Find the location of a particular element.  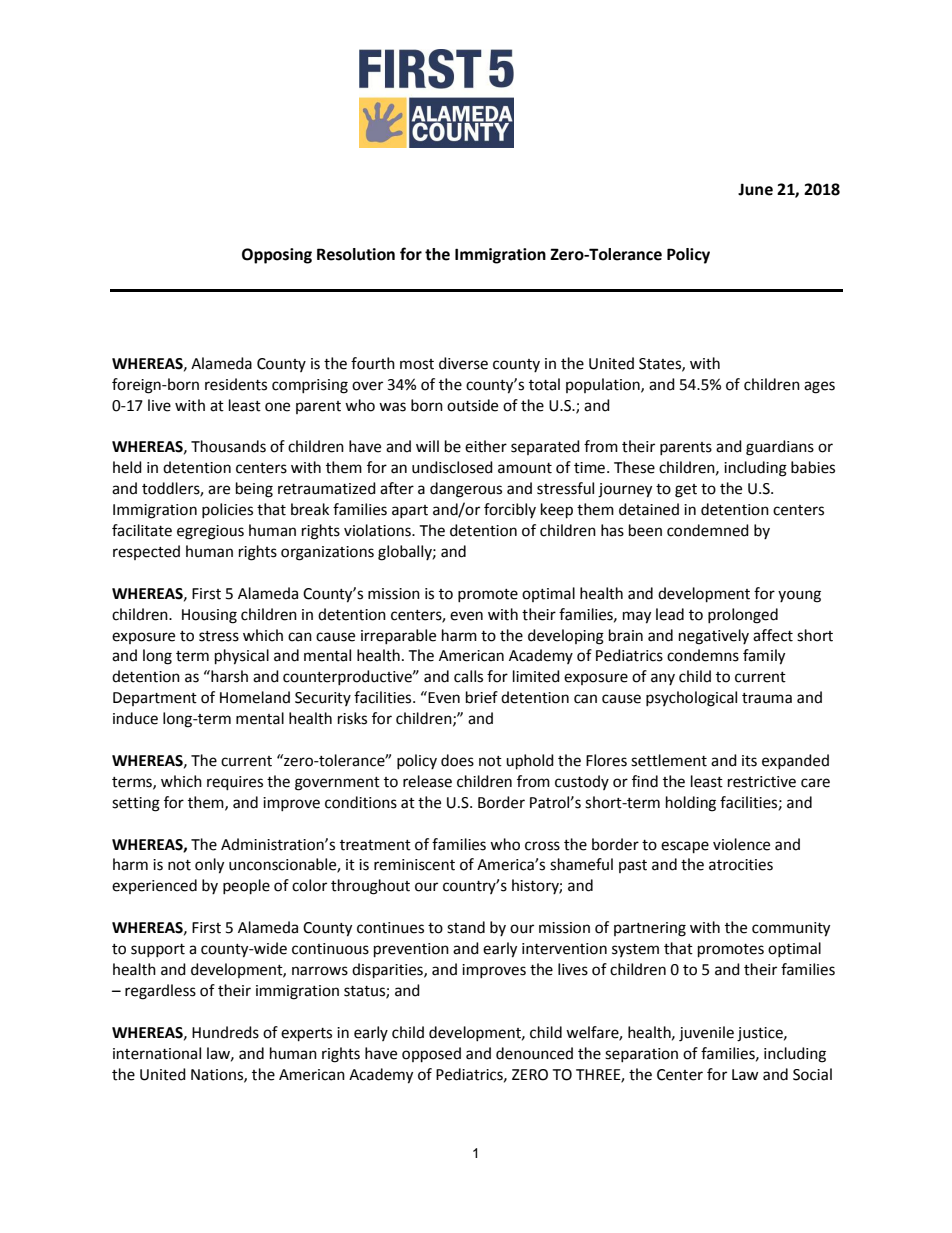

requires is located at coordinates (235, 783).
